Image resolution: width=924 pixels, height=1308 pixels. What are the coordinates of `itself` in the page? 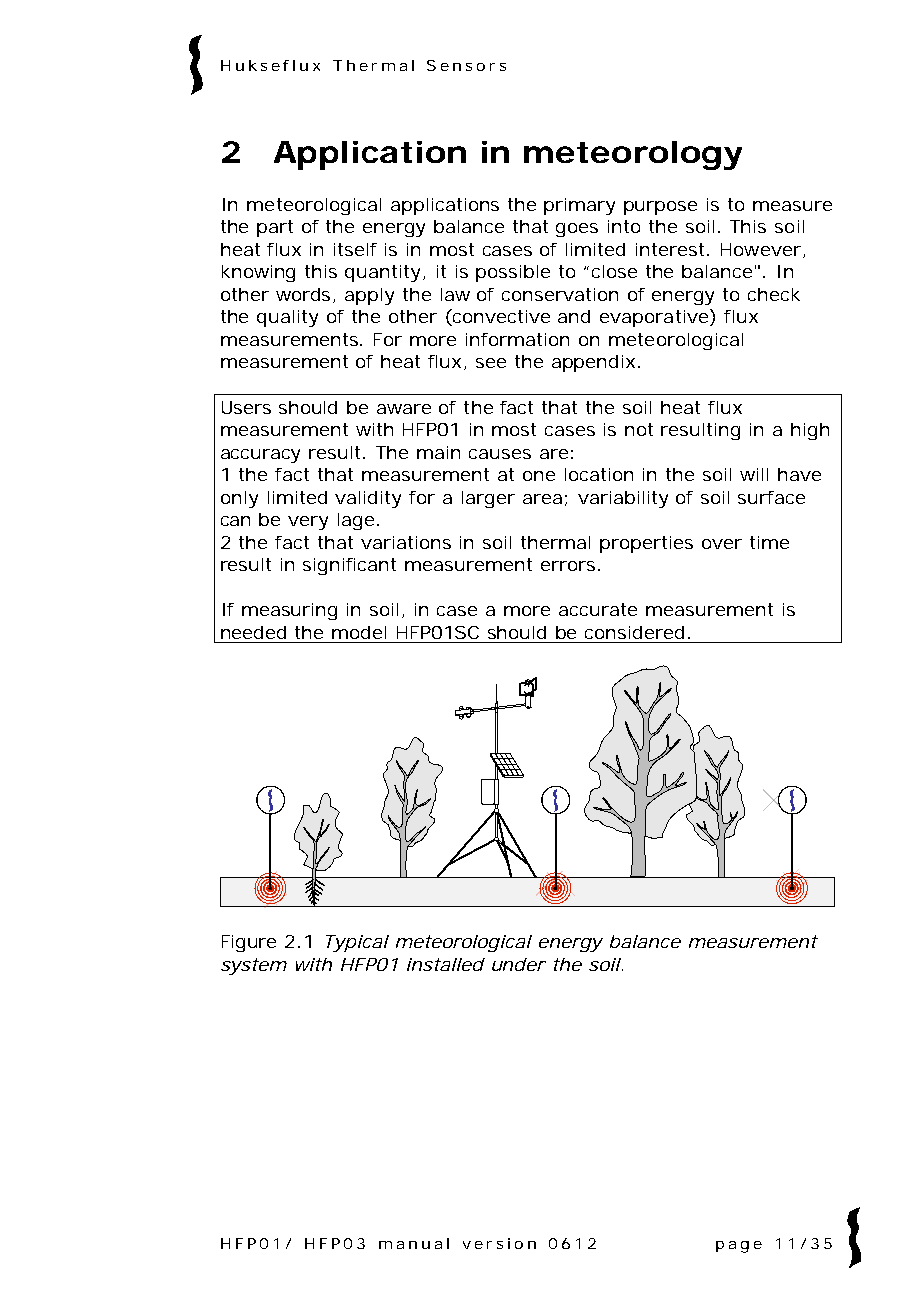 It's located at (355, 249).
